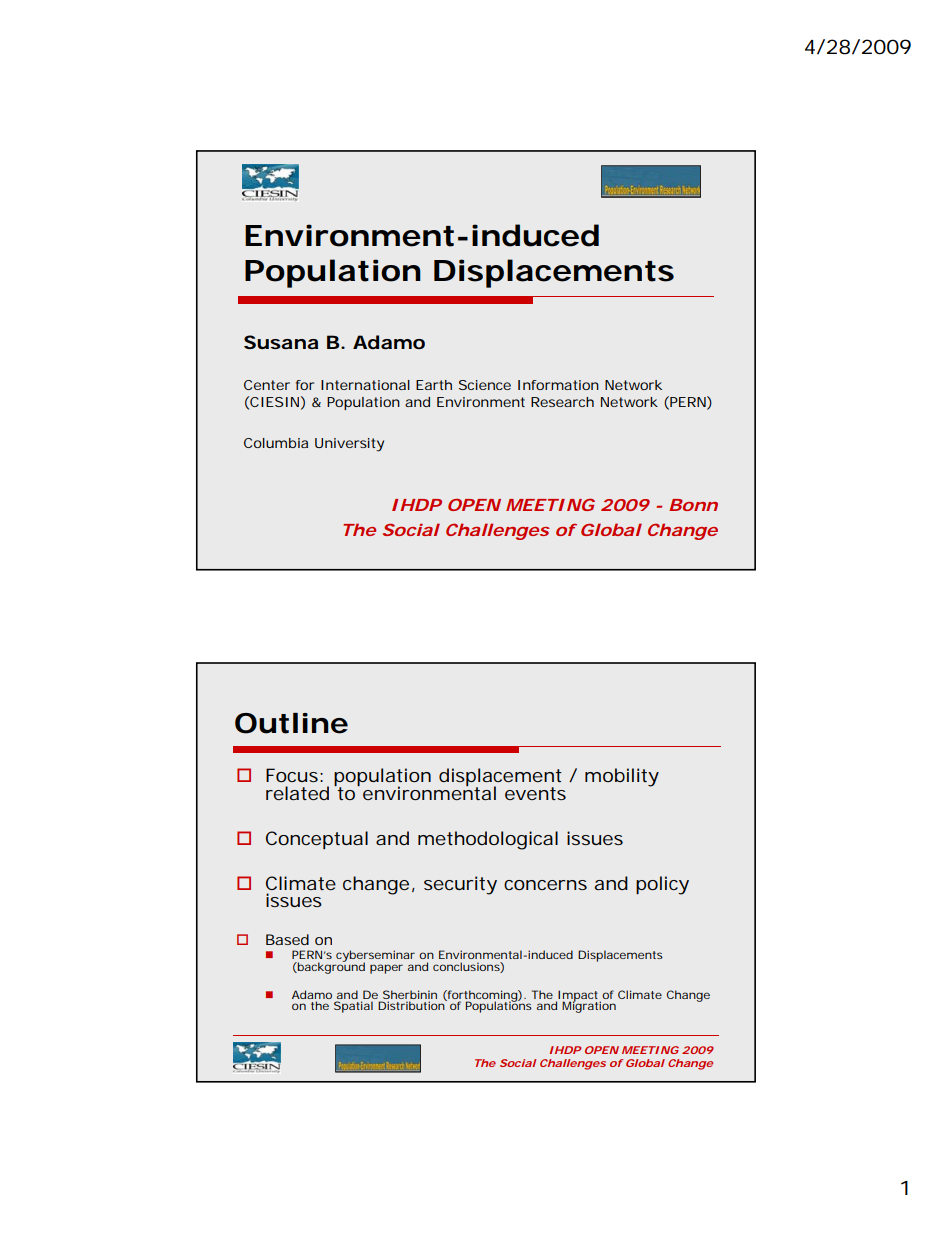 This screenshot has height=1233, width=952. I want to click on Focus, so click(292, 775).
